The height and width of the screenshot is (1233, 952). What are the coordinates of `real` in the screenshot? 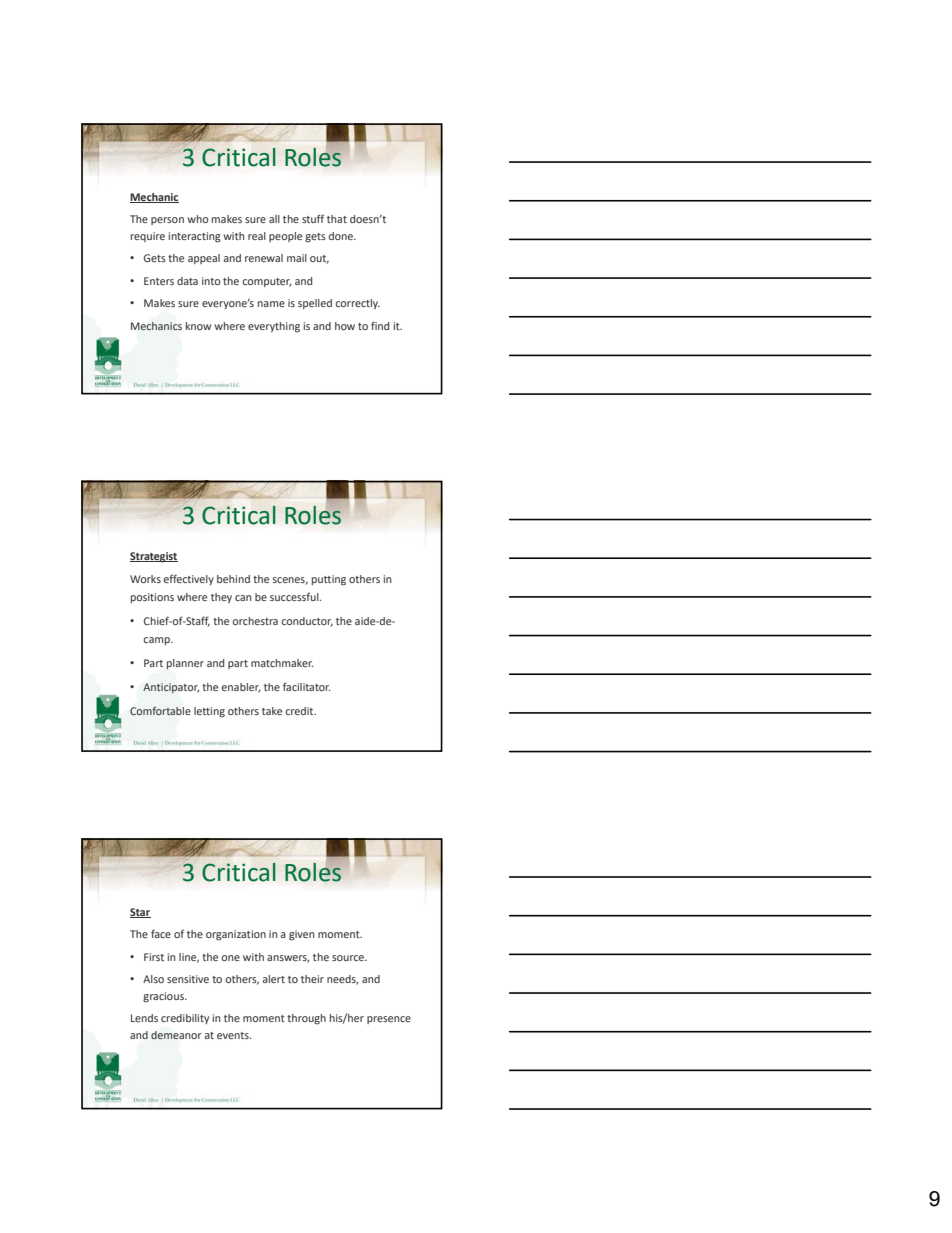 It's located at (257, 236).
